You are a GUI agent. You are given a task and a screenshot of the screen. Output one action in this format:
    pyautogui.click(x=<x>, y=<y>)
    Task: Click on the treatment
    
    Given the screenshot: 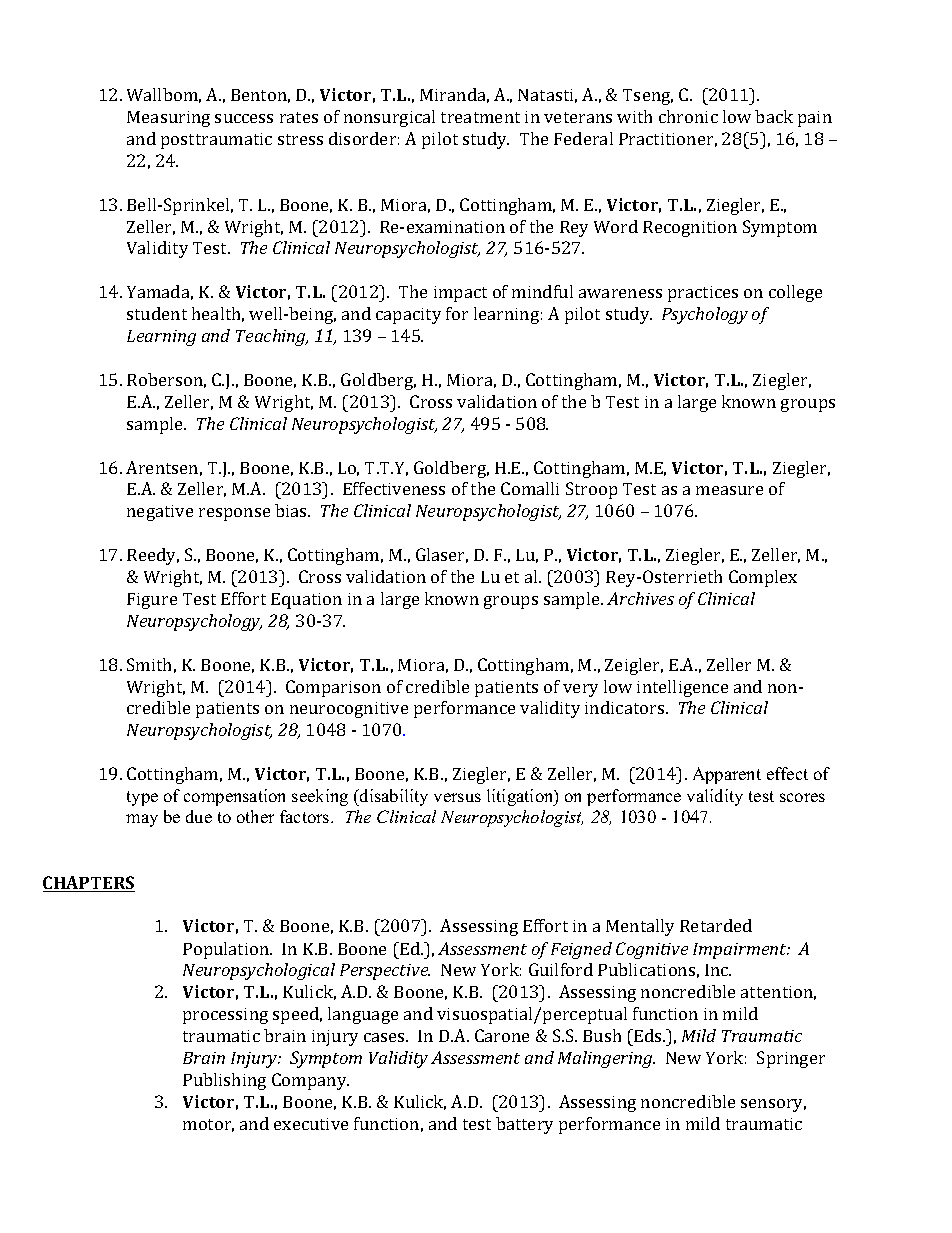 What is the action you would take?
    pyautogui.click(x=480, y=117)
